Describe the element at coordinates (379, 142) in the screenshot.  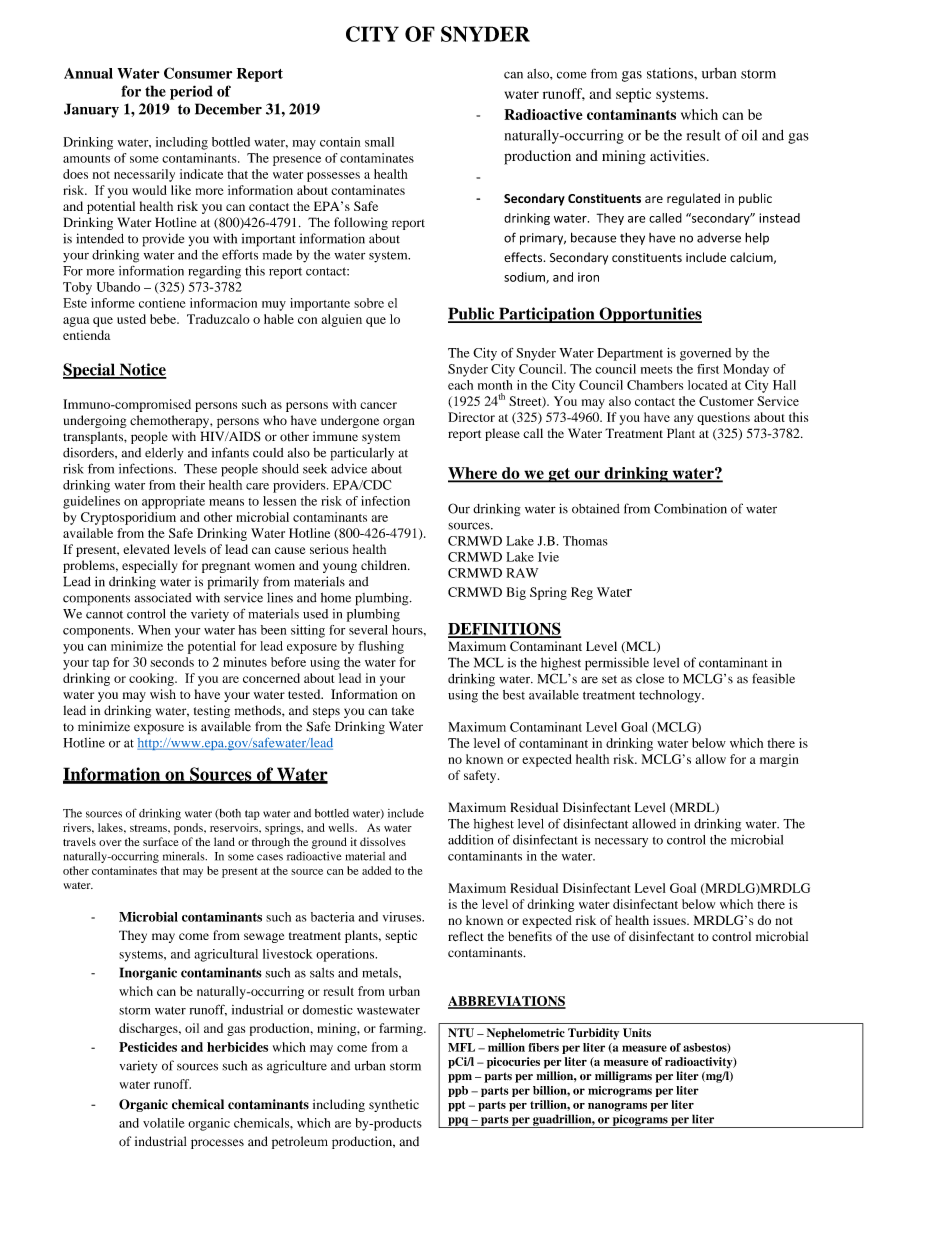
I see `small` at that location.
